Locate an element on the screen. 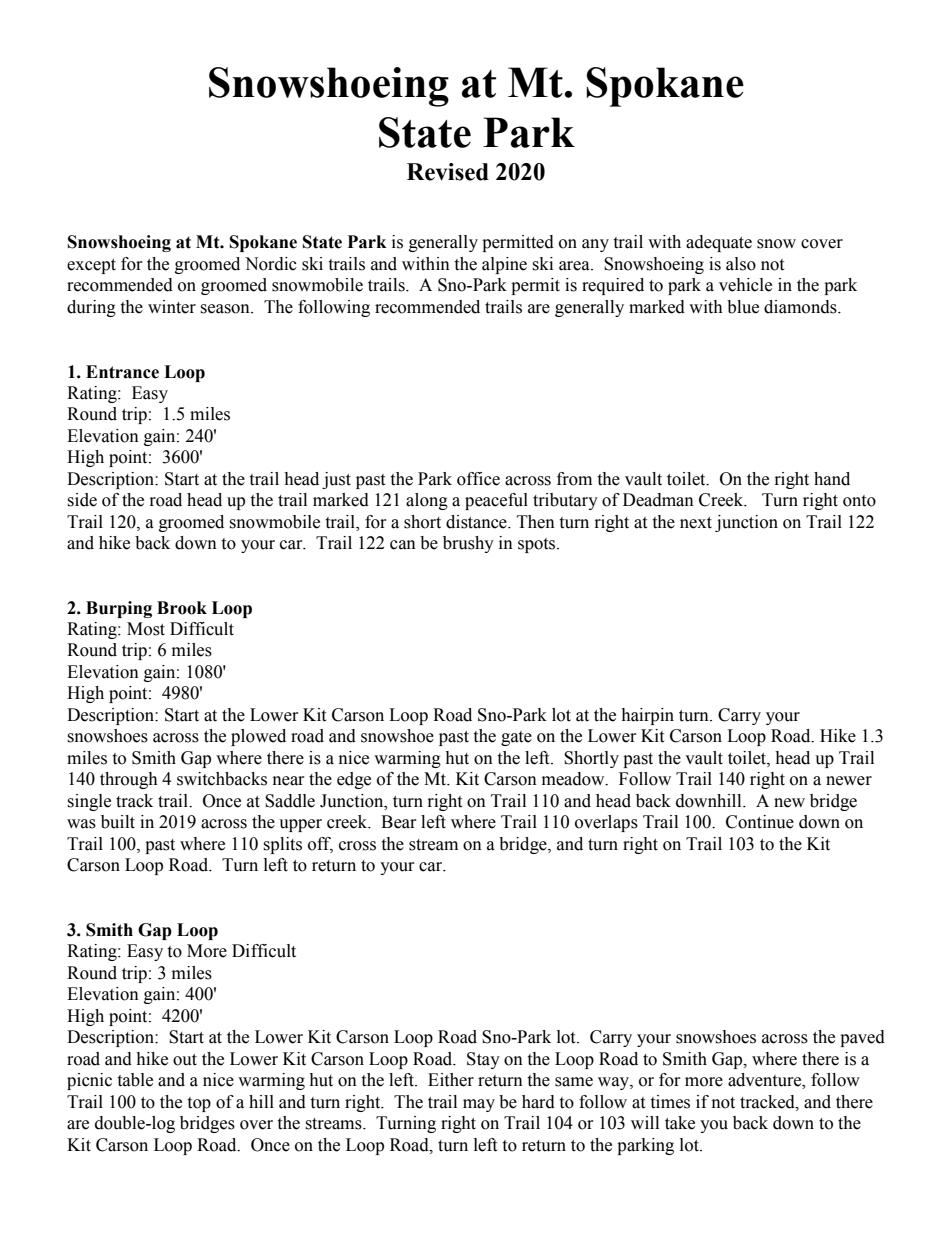  hairpin is located at coordinates (647, 716).
